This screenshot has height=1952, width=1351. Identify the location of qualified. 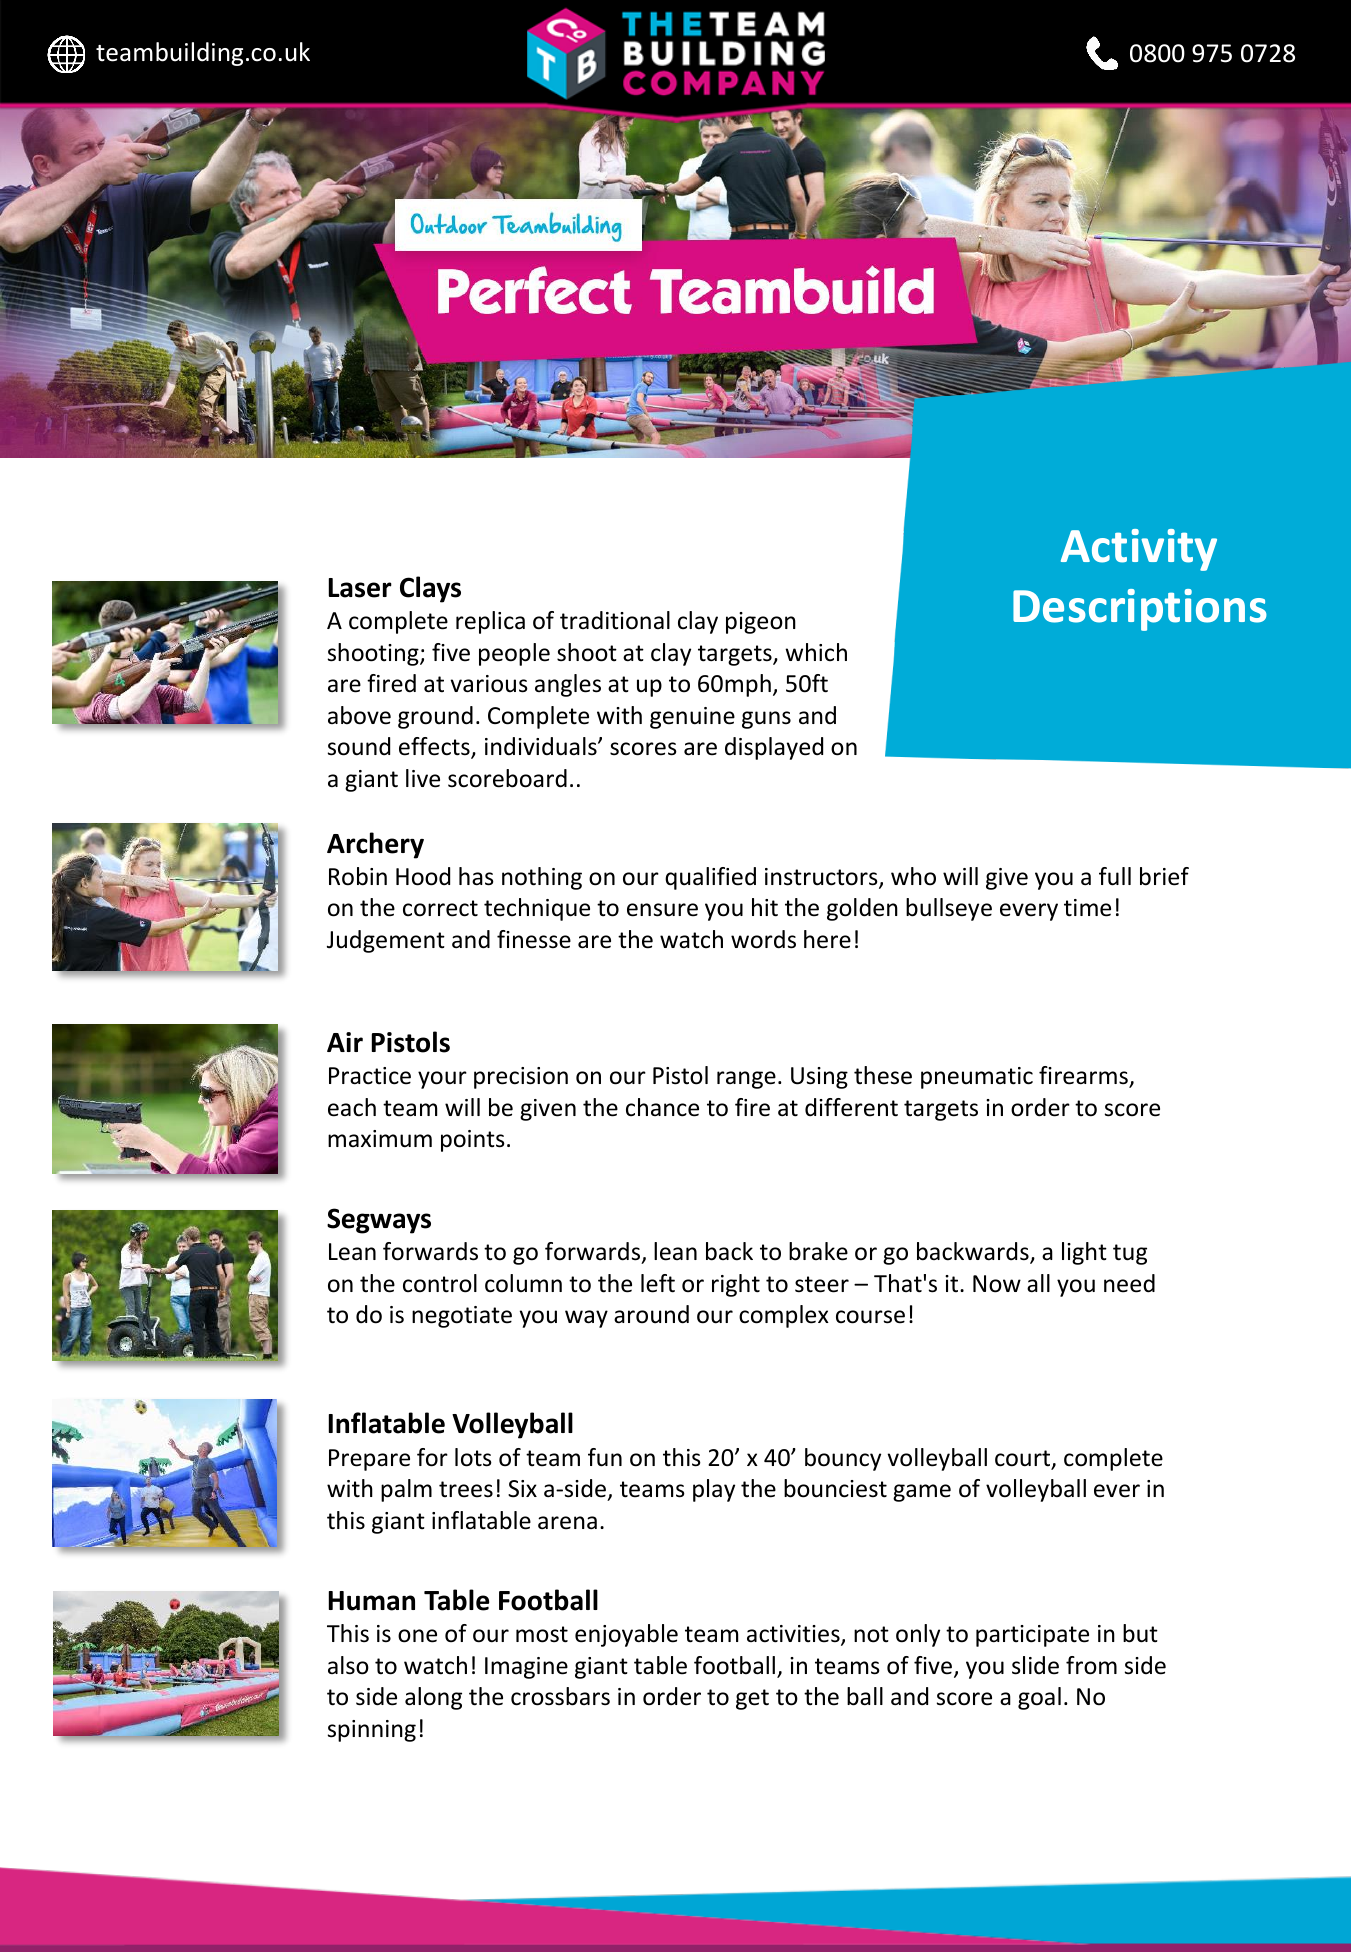
(710, 878).
